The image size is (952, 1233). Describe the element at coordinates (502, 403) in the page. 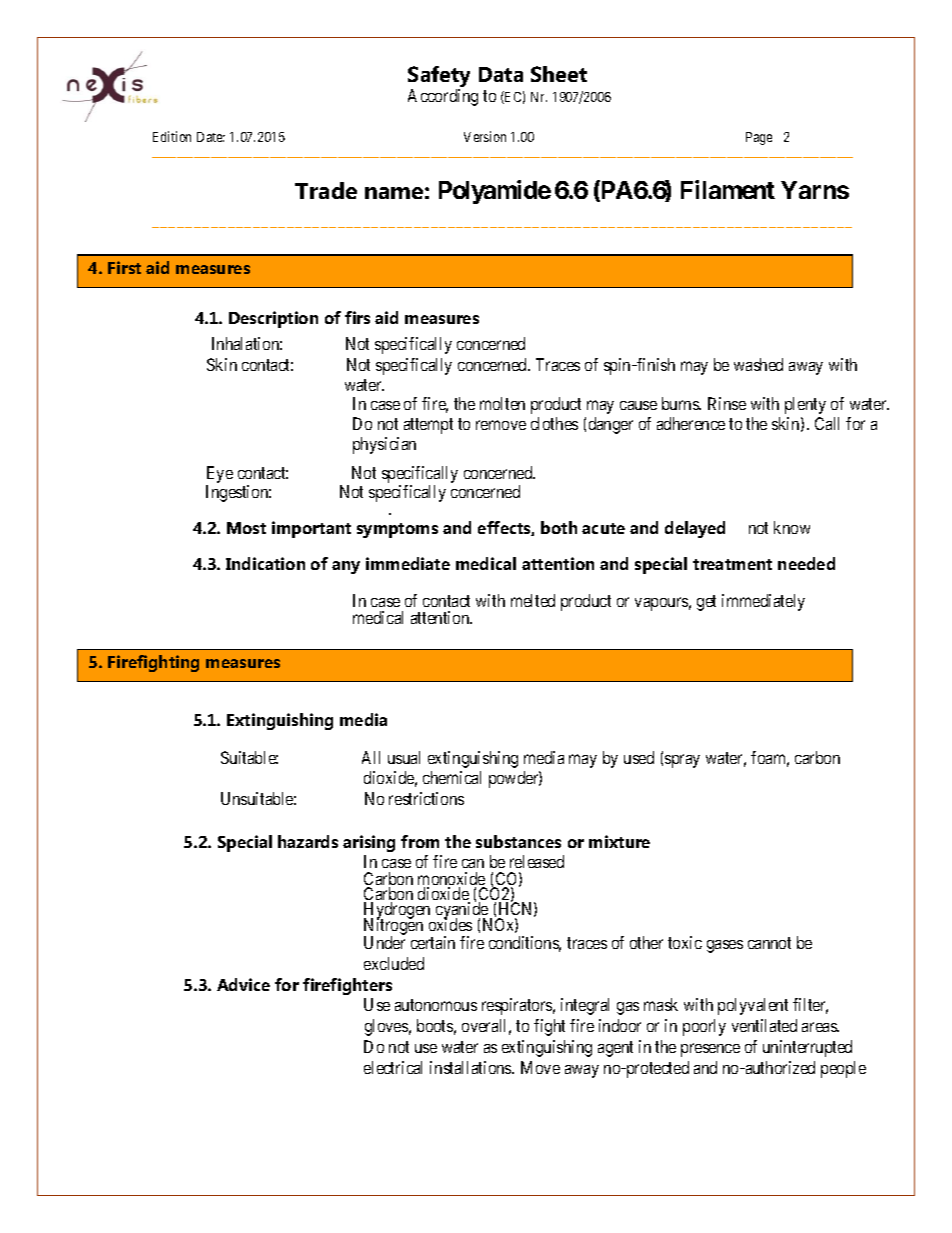

I see `molten` at that location.
